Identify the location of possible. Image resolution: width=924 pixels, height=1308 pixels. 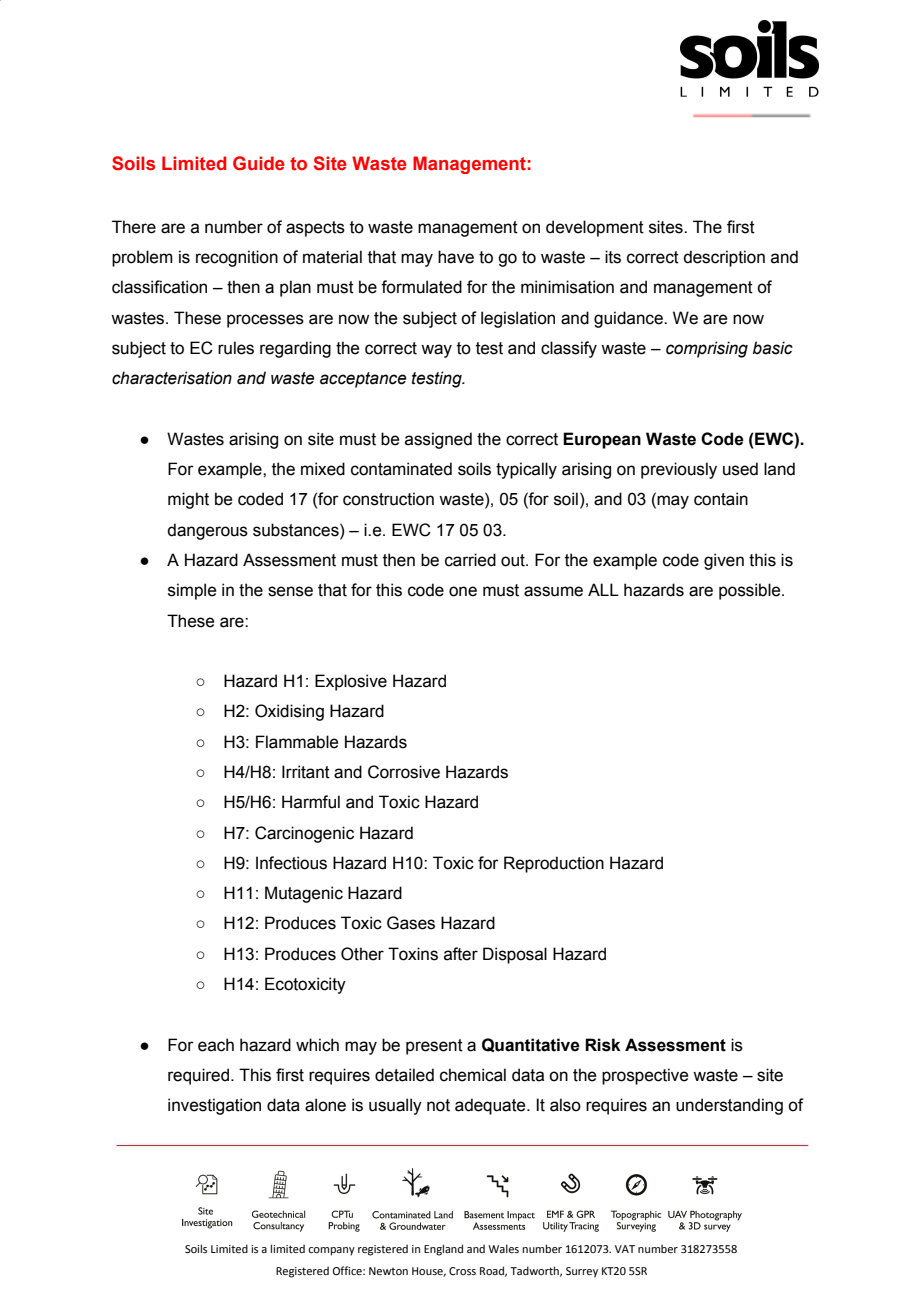
(751, 591).
